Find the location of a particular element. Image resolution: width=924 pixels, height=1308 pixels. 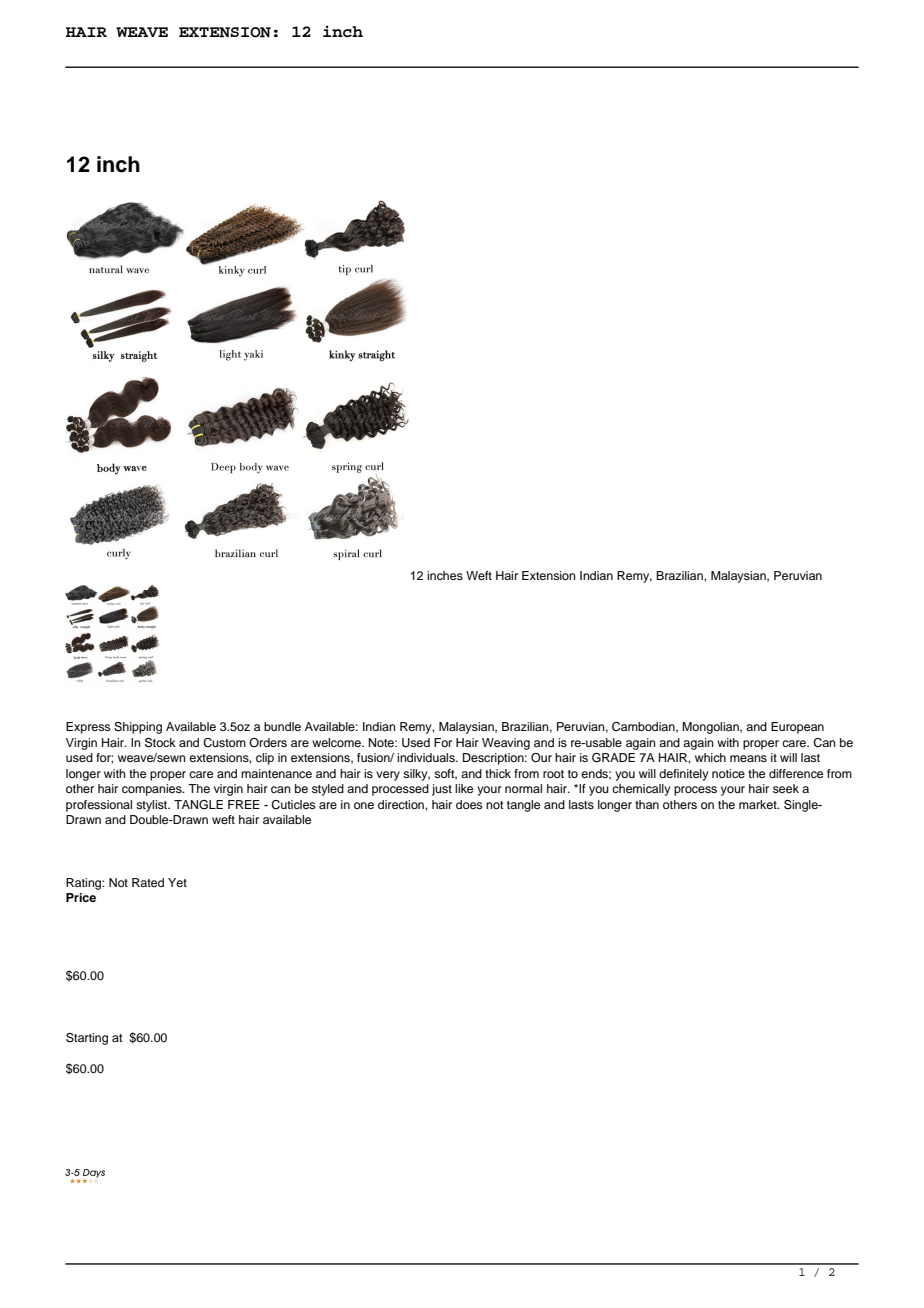

than is located at coordinates (647, 804).
